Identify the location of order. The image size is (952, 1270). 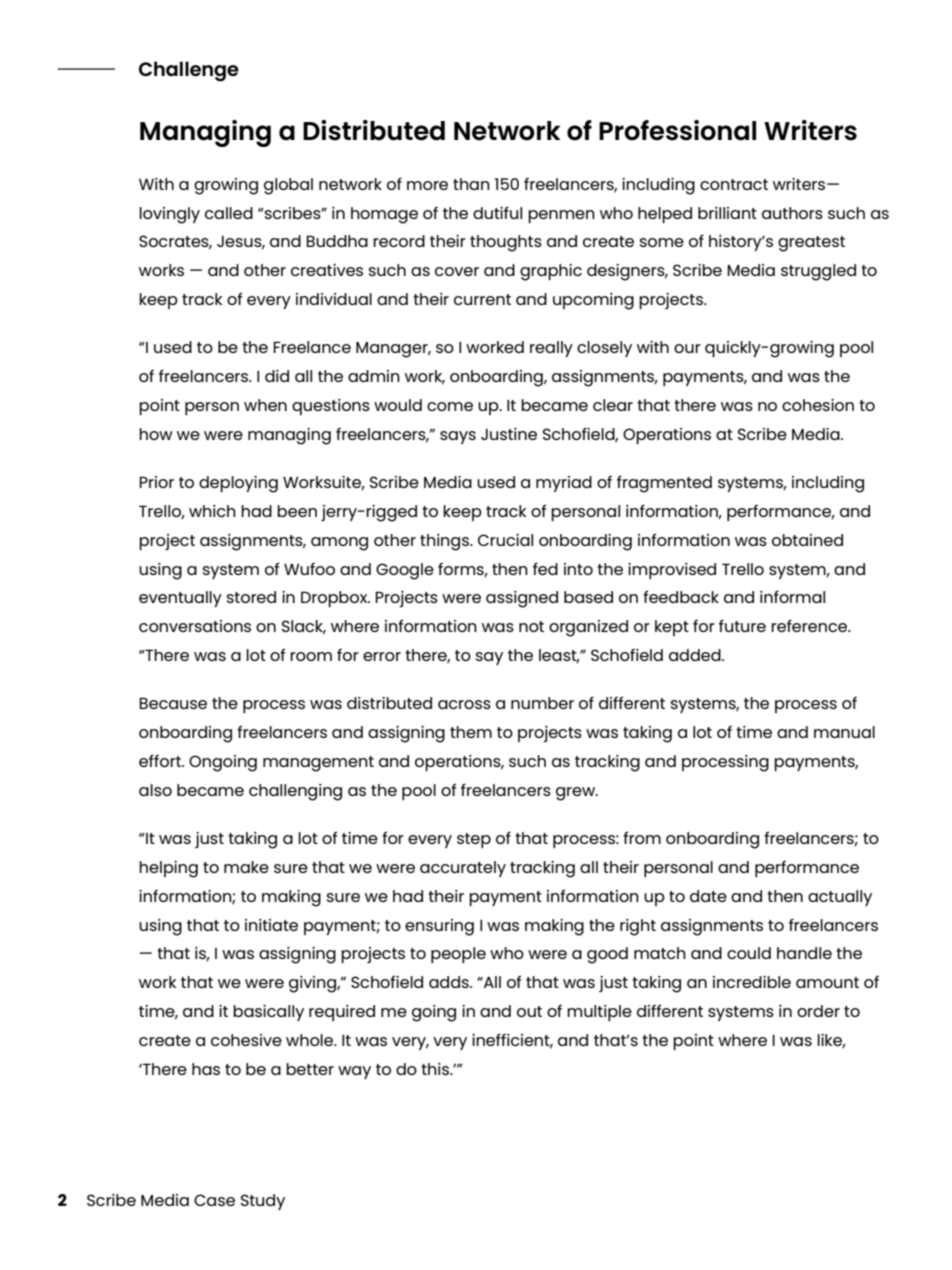
(818, 1011).
